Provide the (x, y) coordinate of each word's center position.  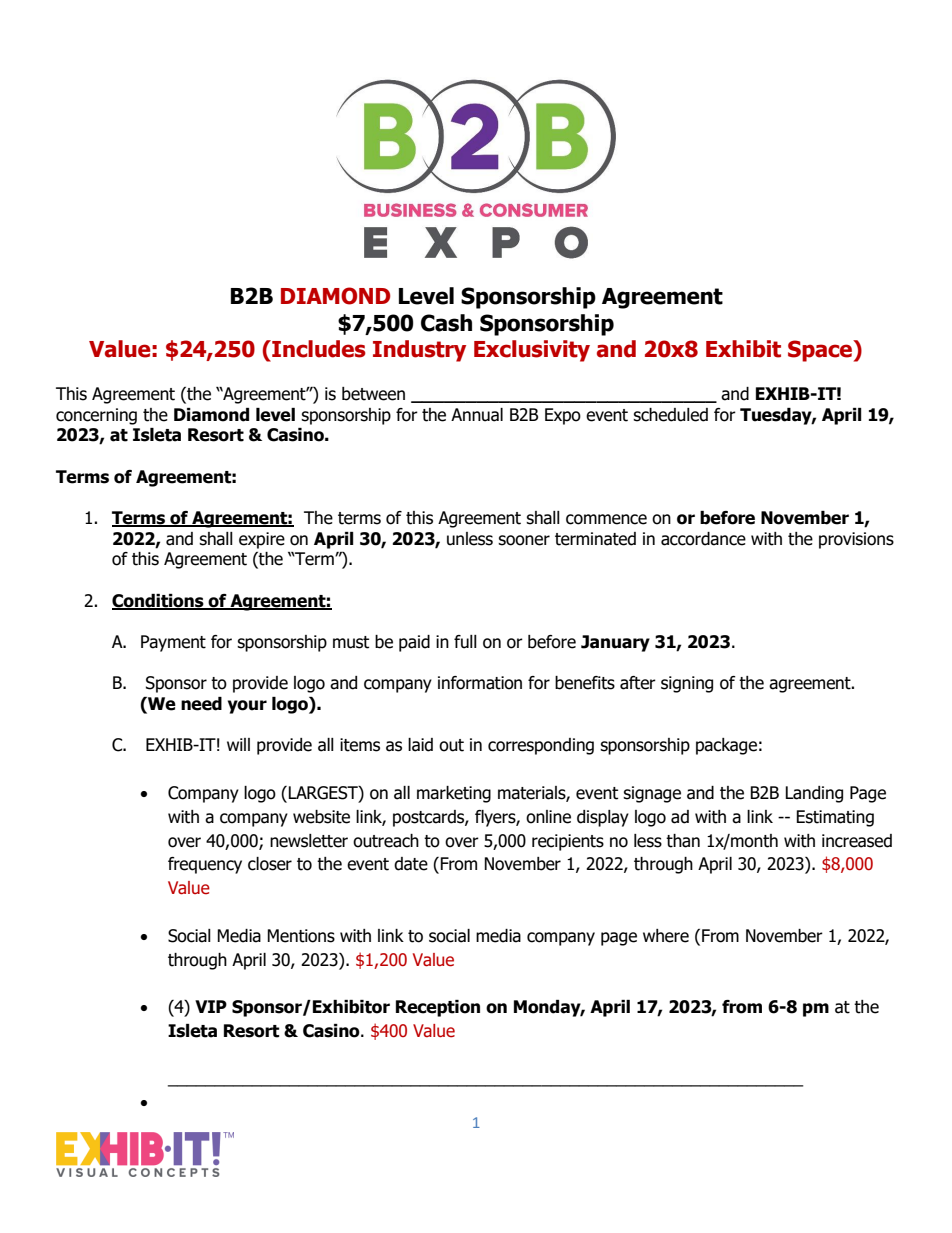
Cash (446, 323)
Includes (318, 349)
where (666, 936)
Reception (438, 1008)
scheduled (670, 415)
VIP (211, 1006)
